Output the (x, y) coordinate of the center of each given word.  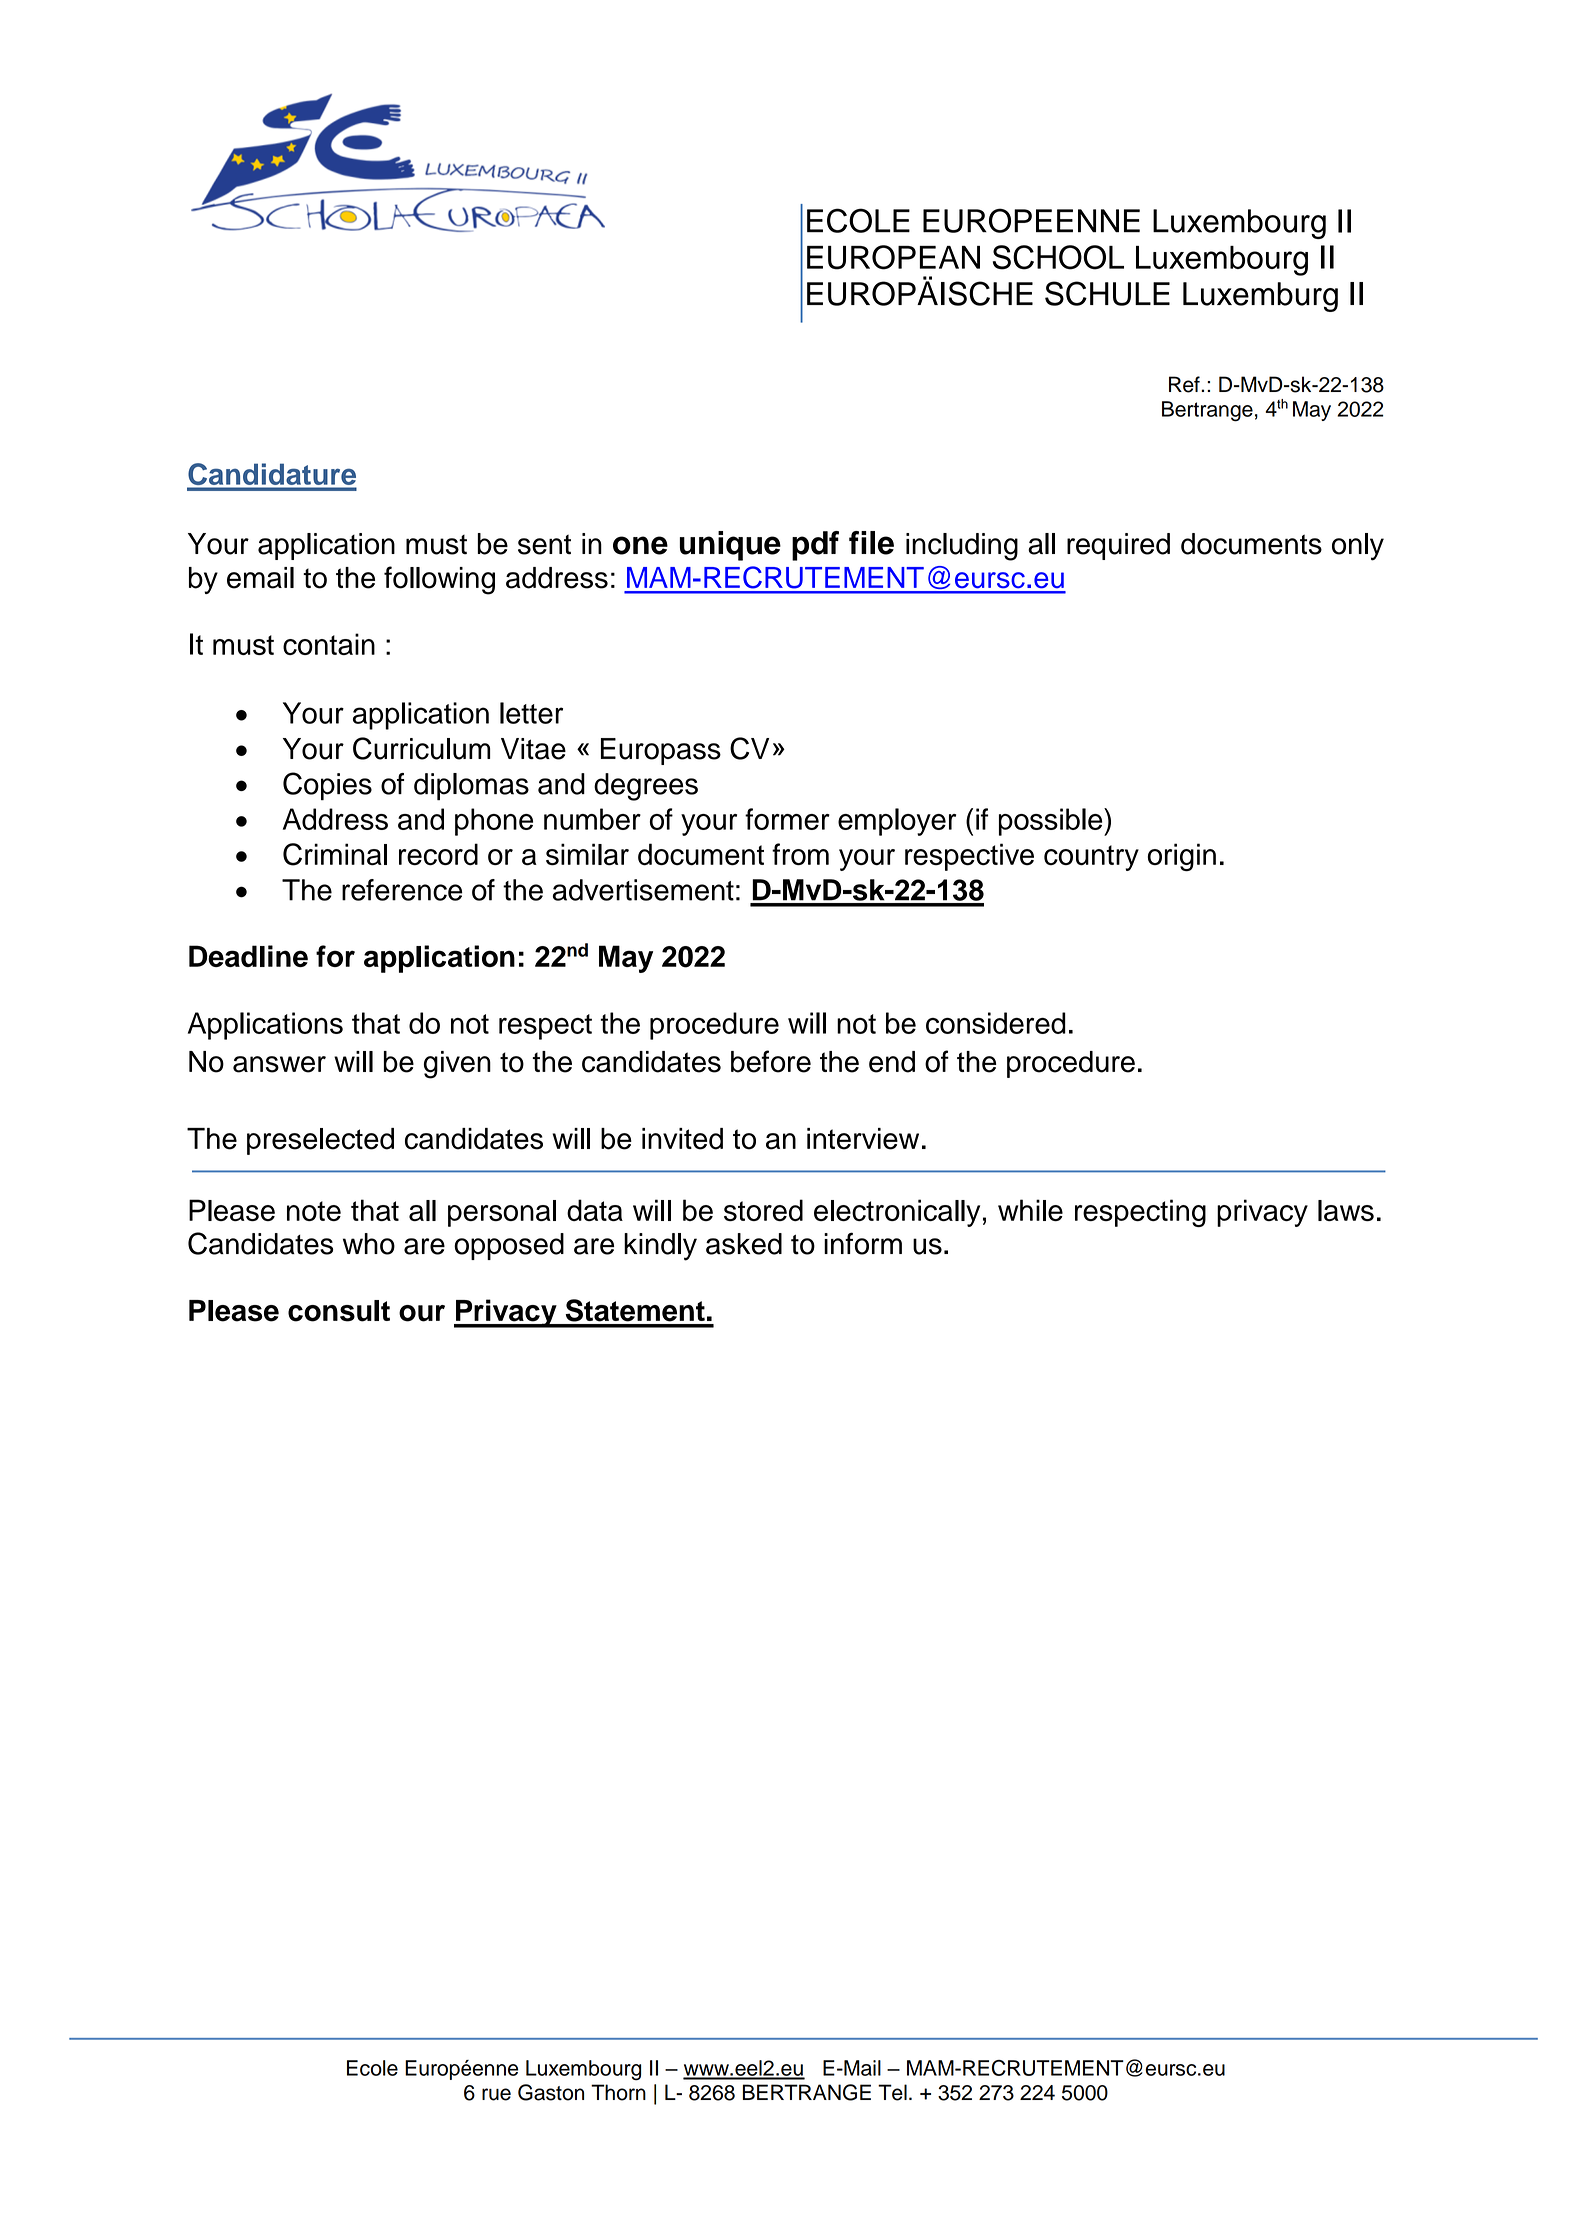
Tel (892, 2092)
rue (496, 2094)
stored (763, 1210)
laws (1346, 1210)
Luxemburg (1260, 297)
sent (544, 545)
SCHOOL (1058, 257)
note (314, 1211)
